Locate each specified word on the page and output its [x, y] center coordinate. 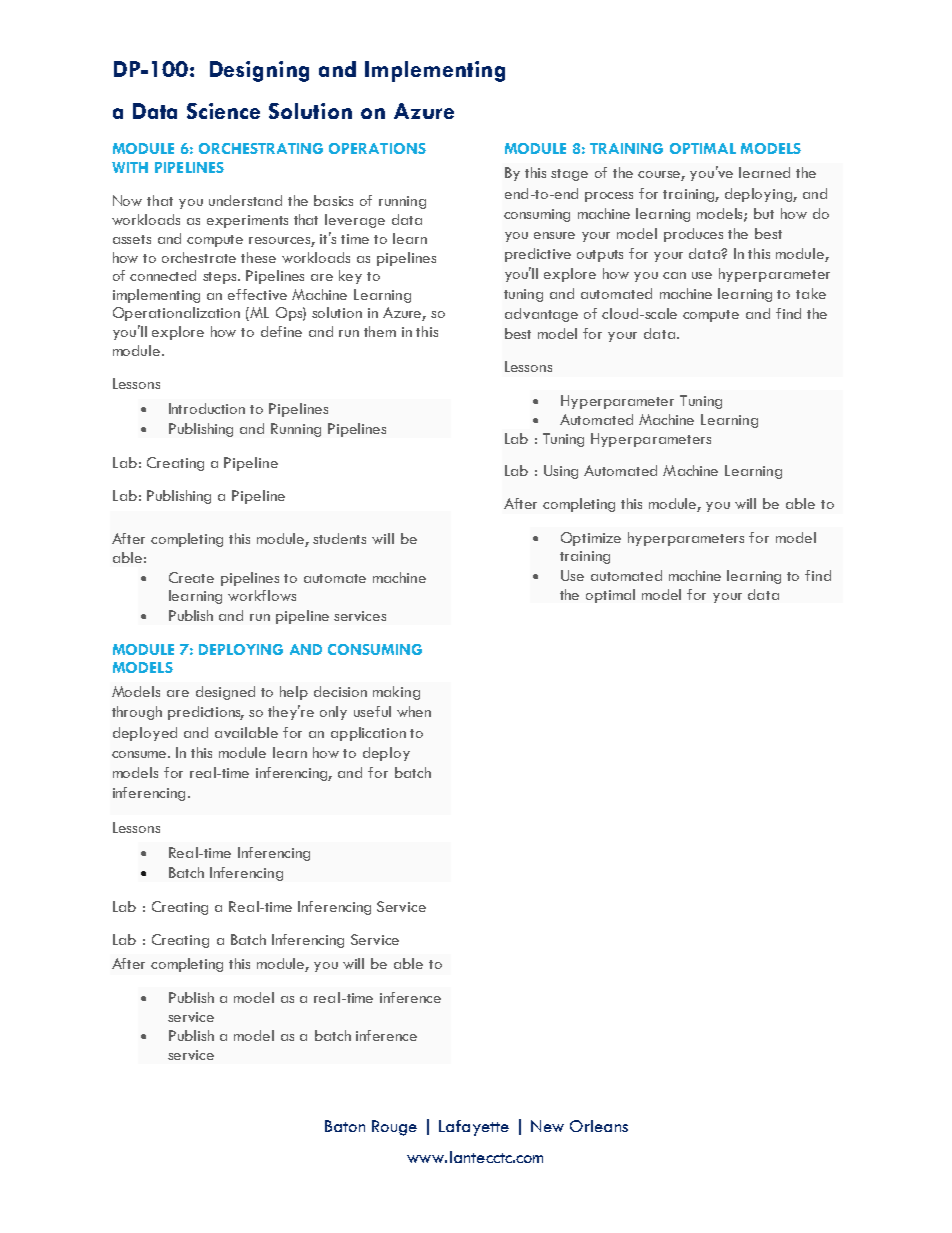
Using [561, 472]
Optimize [591, 539]
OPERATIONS [377, 148]
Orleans [599, 1126]
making [396, 693]
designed [225, 693]
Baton [345, 1126]
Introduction [207, 408]
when [414, 711]
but [764, 213]
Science [223, 111]
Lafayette [474, 1128]
